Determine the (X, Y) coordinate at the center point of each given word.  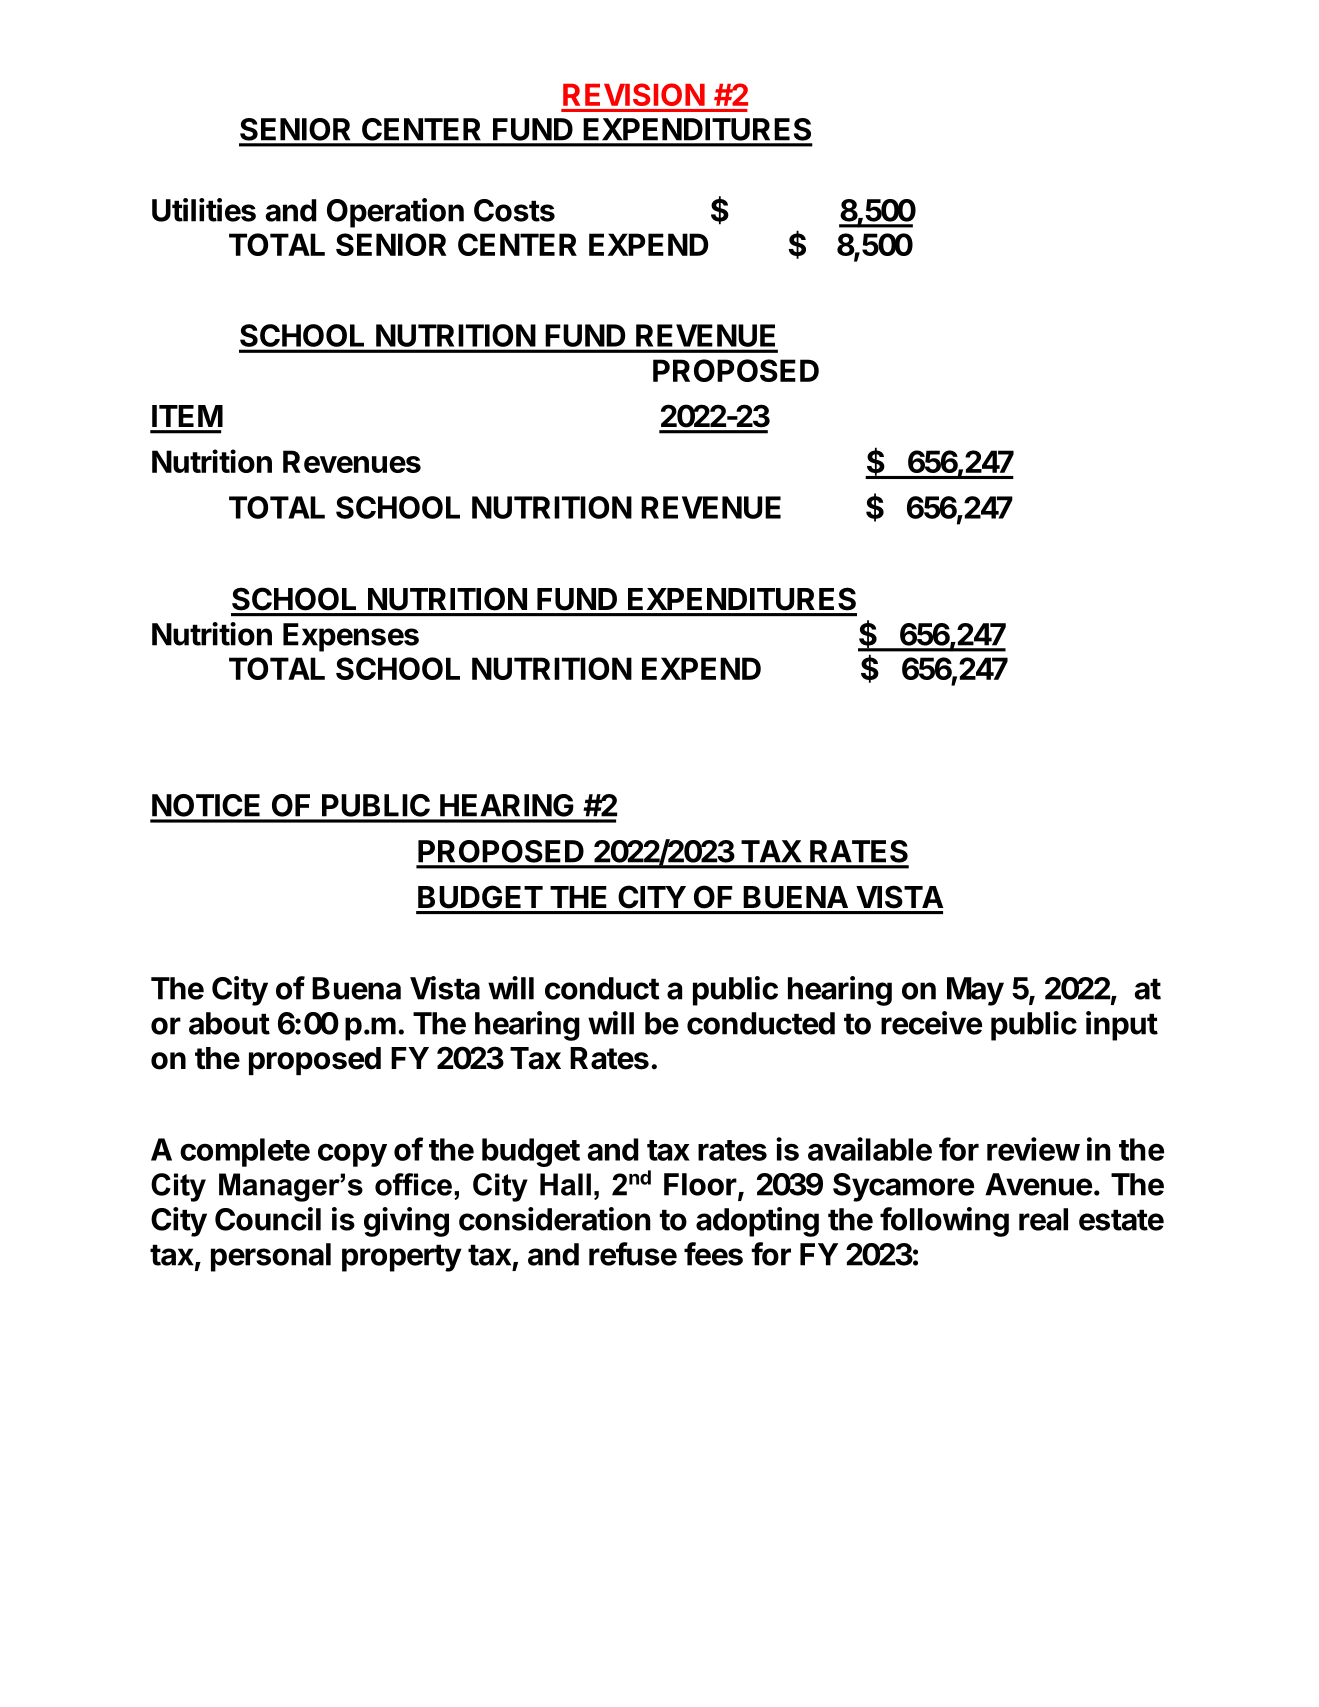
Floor (700, 1184)
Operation (395, 213)
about (229, 1023)
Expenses (351, 637)
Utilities (204, 210)
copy (352, 1155)
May (975, 991)
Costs (514, 210)
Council (268, 1219)
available (870, 1149)
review (1033, 1149)
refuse (633, 1254)
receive (931, 1023)
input (1122, 1026)
